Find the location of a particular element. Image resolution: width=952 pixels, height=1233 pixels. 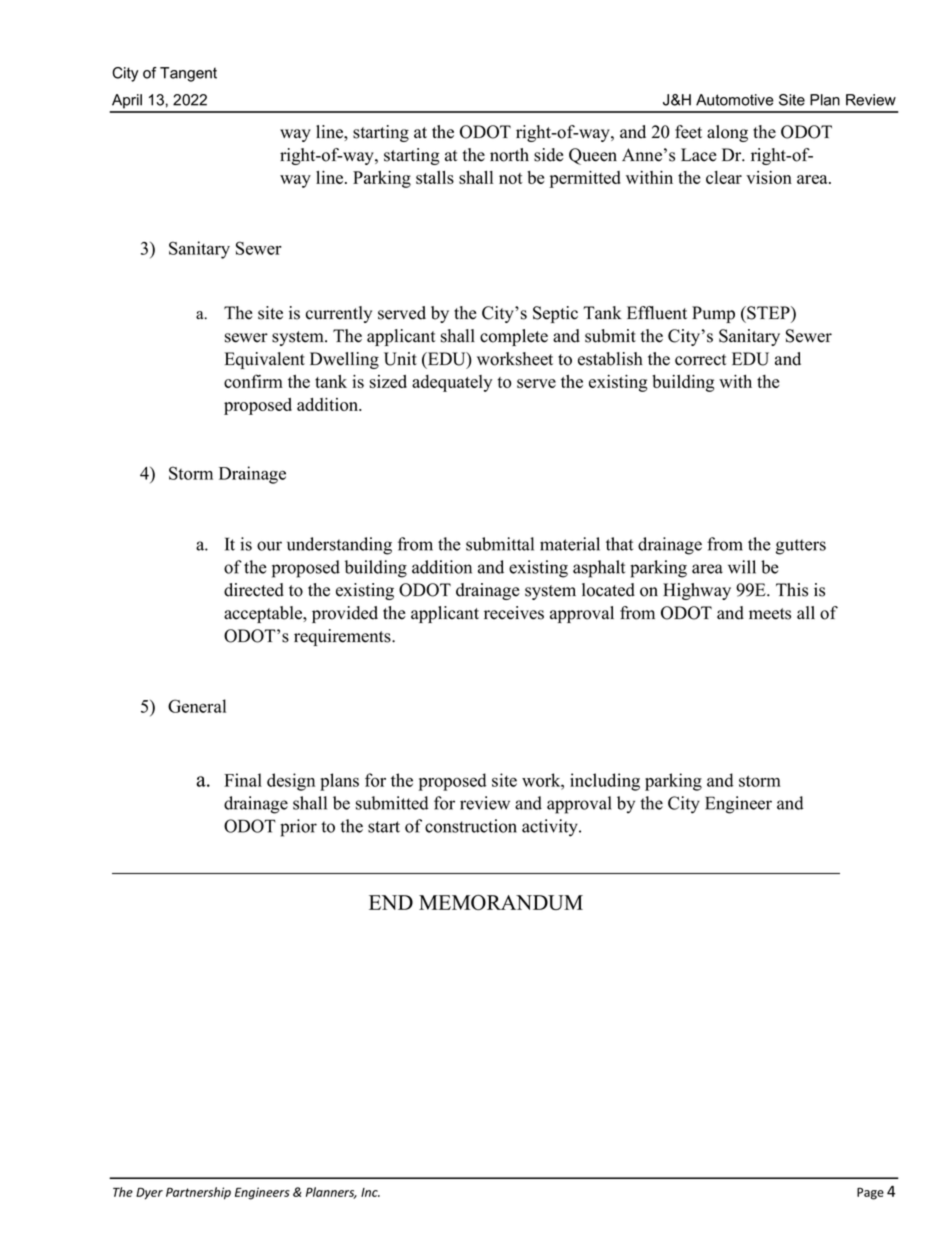

Automotive is located at coordinates (735, 100).
